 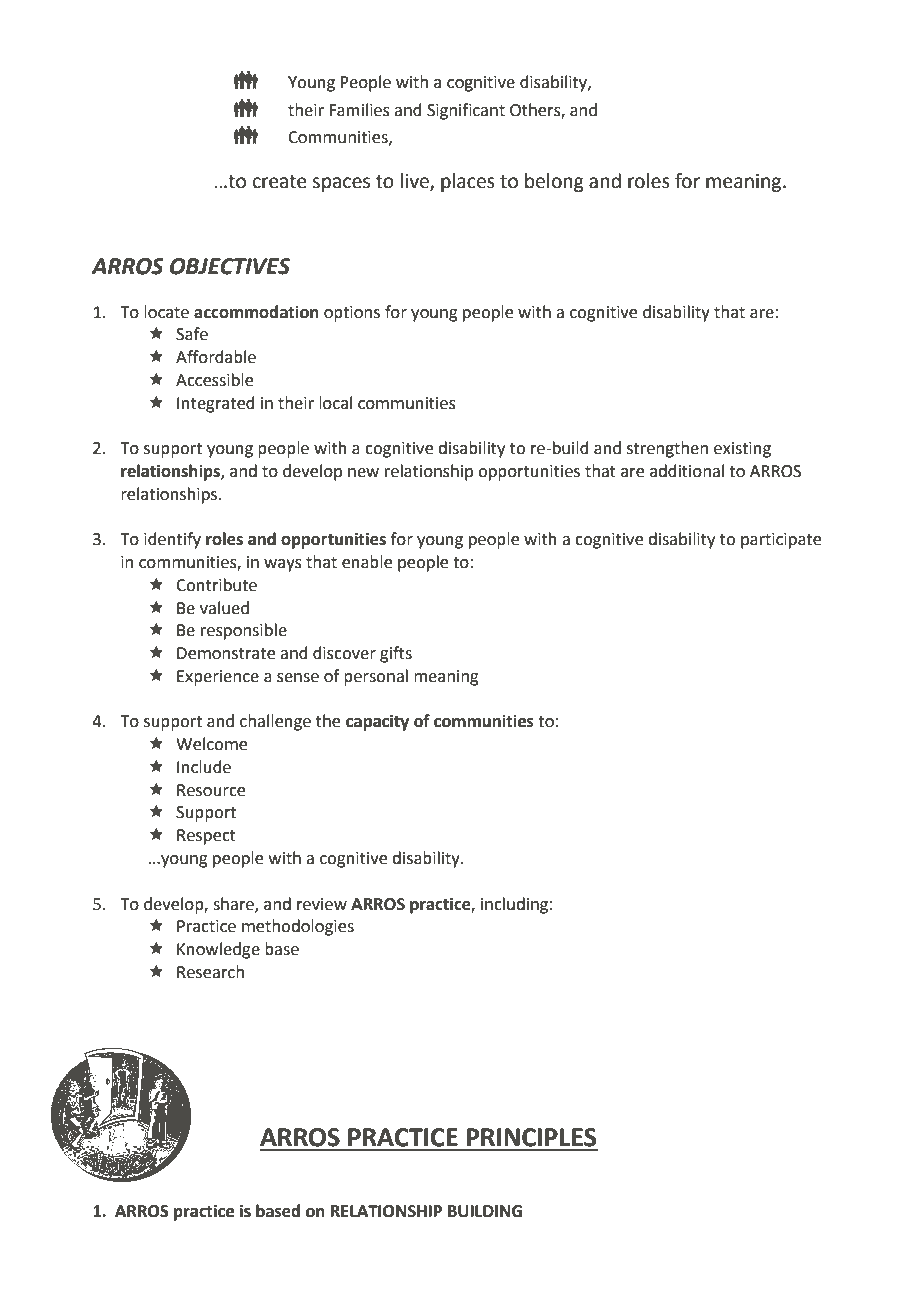 I want to click on enable, so click(x=367, y=562).
